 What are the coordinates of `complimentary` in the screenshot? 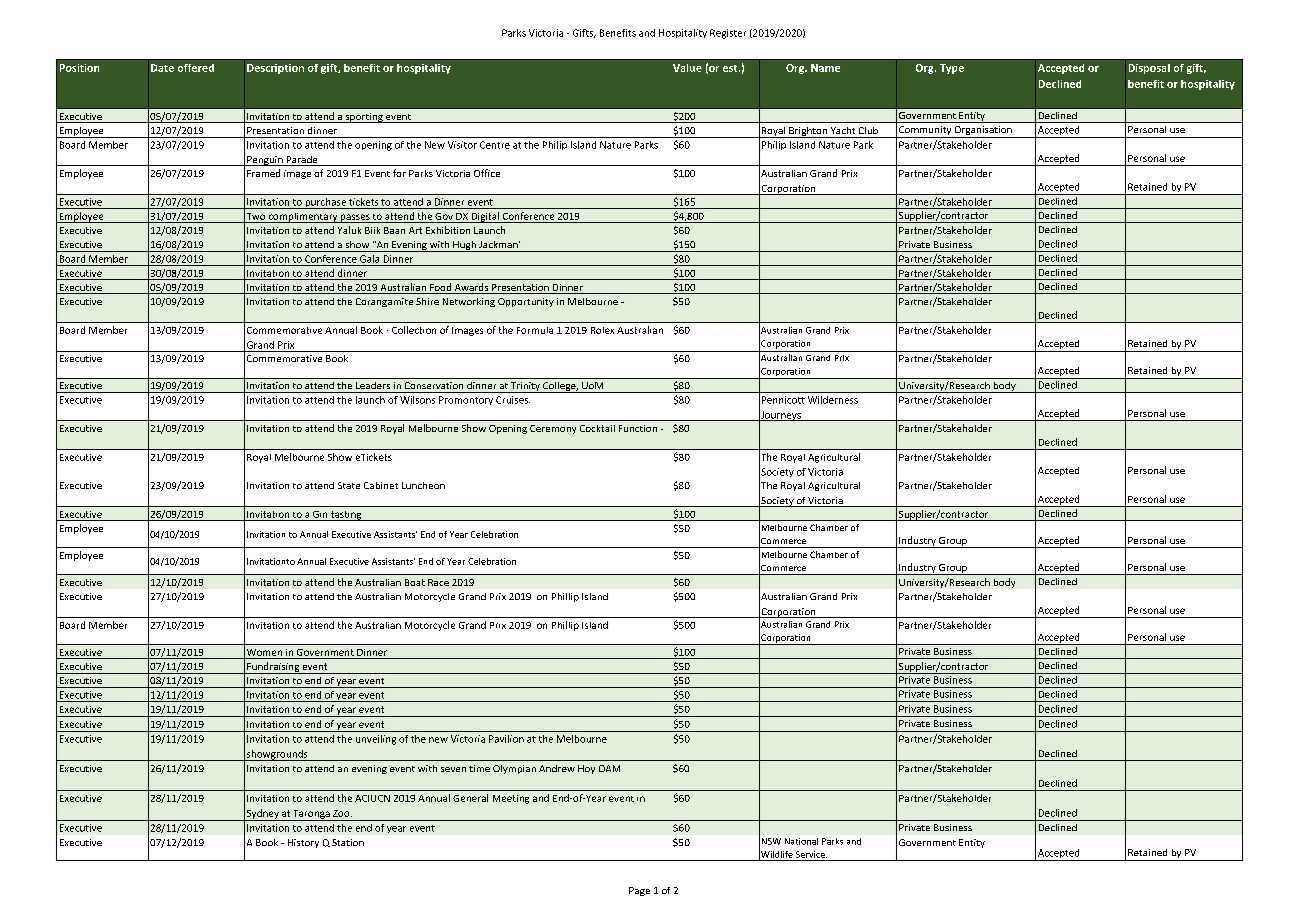 It's located at (303, 218).
